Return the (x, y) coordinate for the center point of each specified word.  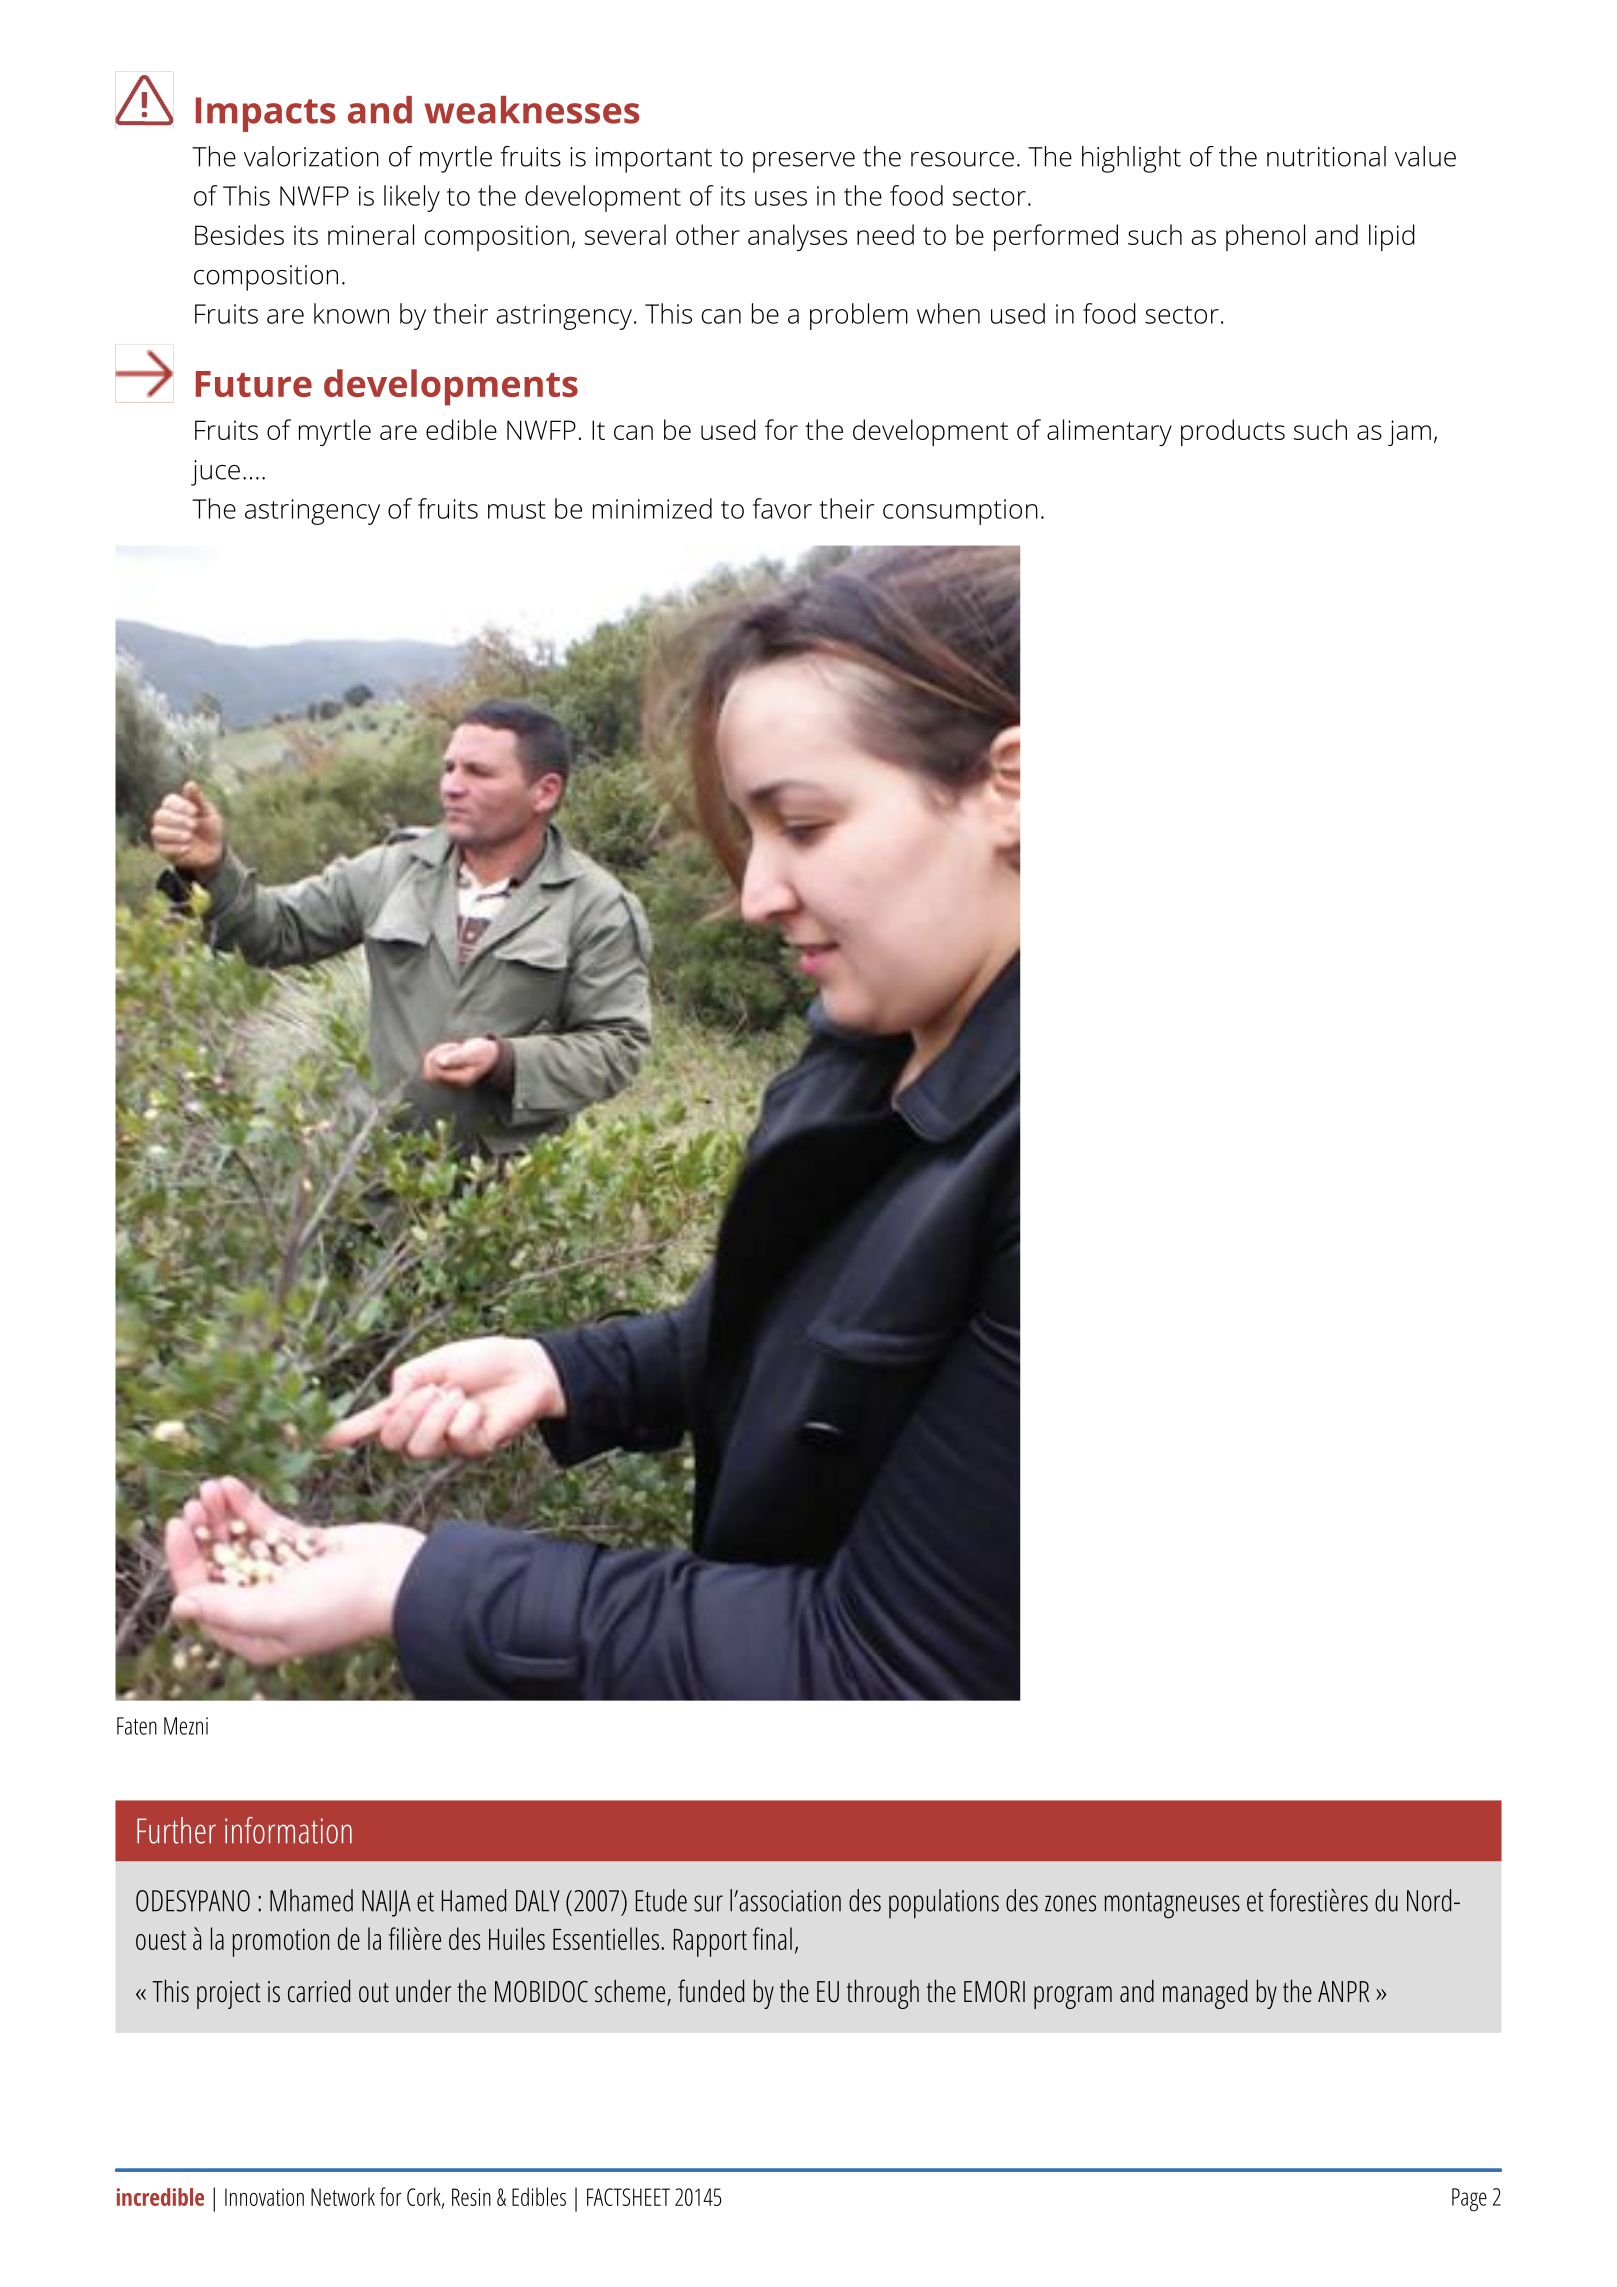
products (1233, 432)
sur (708, 1903)
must (517, 510)
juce (215, 473)
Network (343, 2196)
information (288, 1830)
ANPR (1343, 1991)
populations (944, 1904)
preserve (804, 162)
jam (1409, 433)
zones (1070, 1903)
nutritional (1326, 156)
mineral (371, 234)
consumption (960, 512)
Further (176, 1830)
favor (782, 508)
